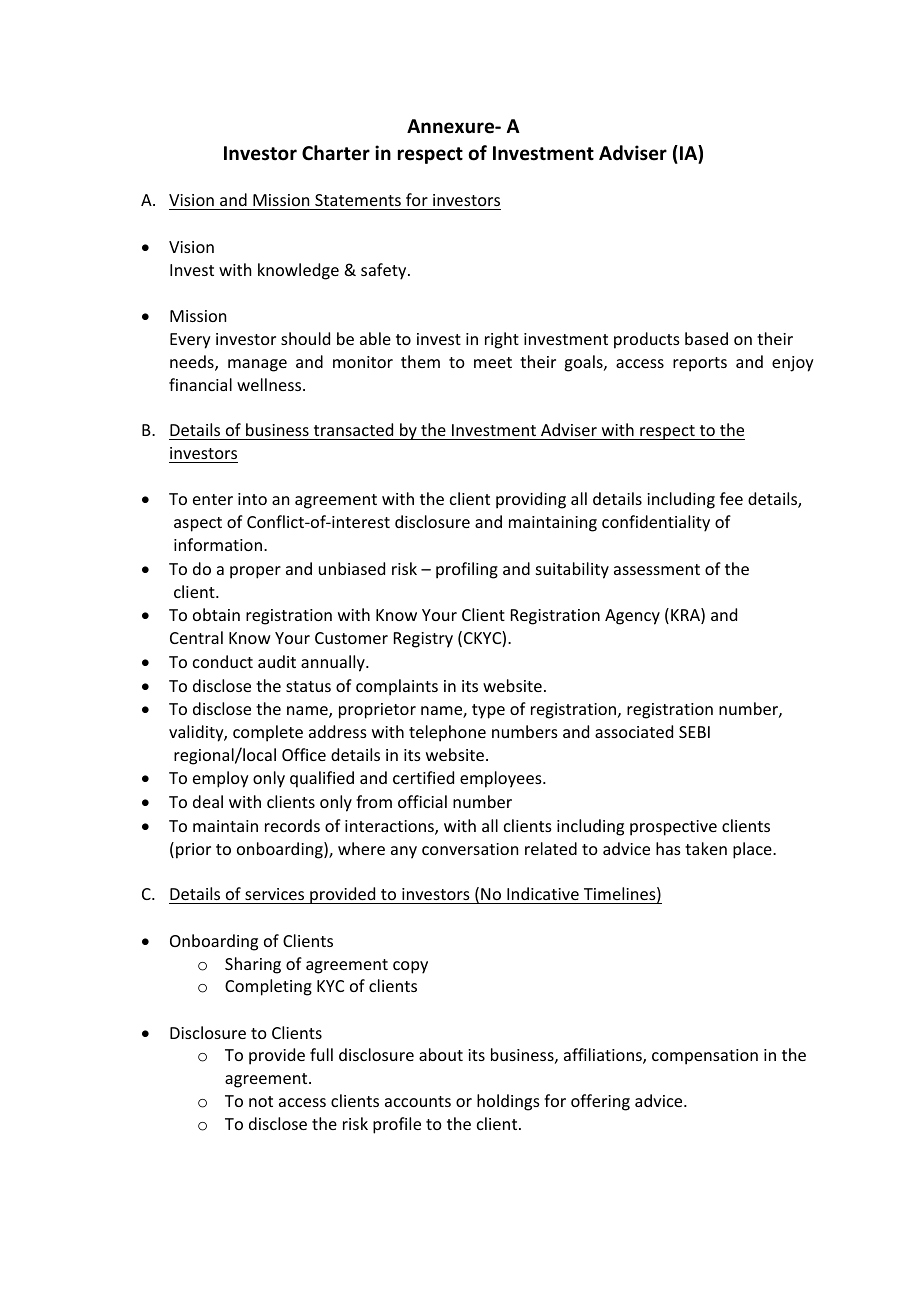 The height and width of the screenshot is (1308, 924). What do you see at coordinates (270, 384) in the screenshot?
I see `wellness` at bounding box center [270, 384].
